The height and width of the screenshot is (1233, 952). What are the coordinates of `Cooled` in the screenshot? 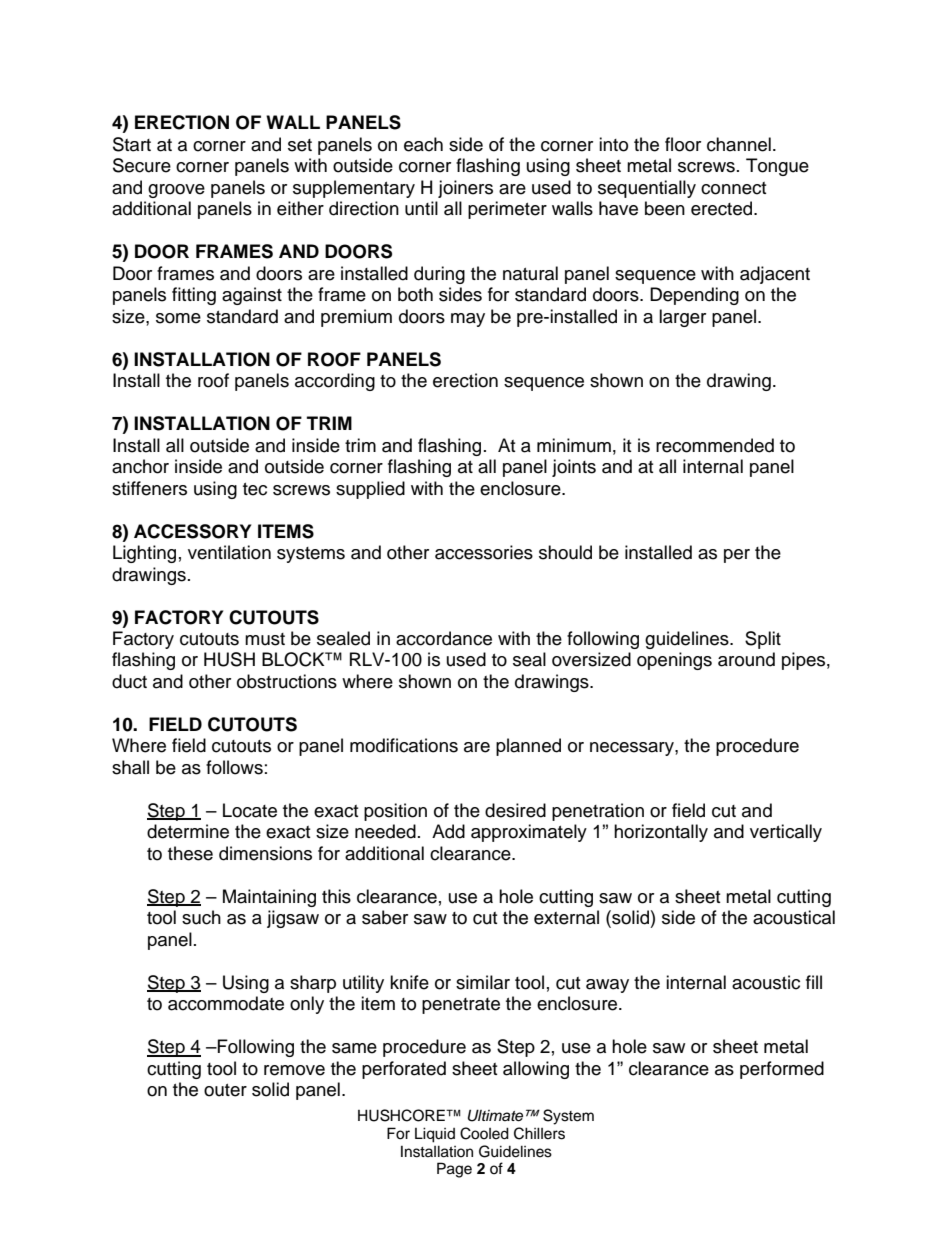 It's located at (484, 1133).
